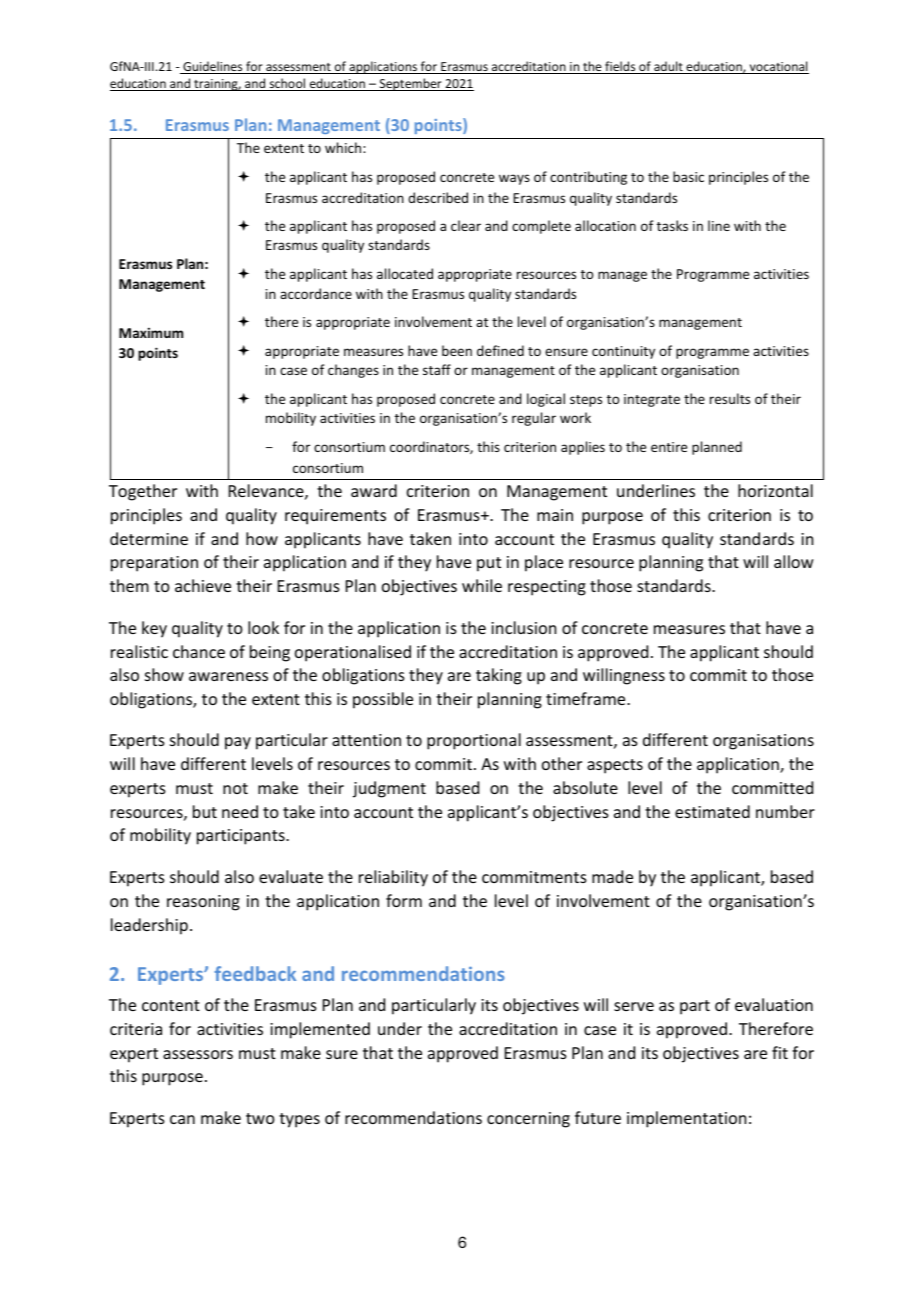 The width and height of the page is (924, 1308). What do you see at coordinates (686, 1119) in the page?
I see `implementation` at bounding box center [686, 1119].
